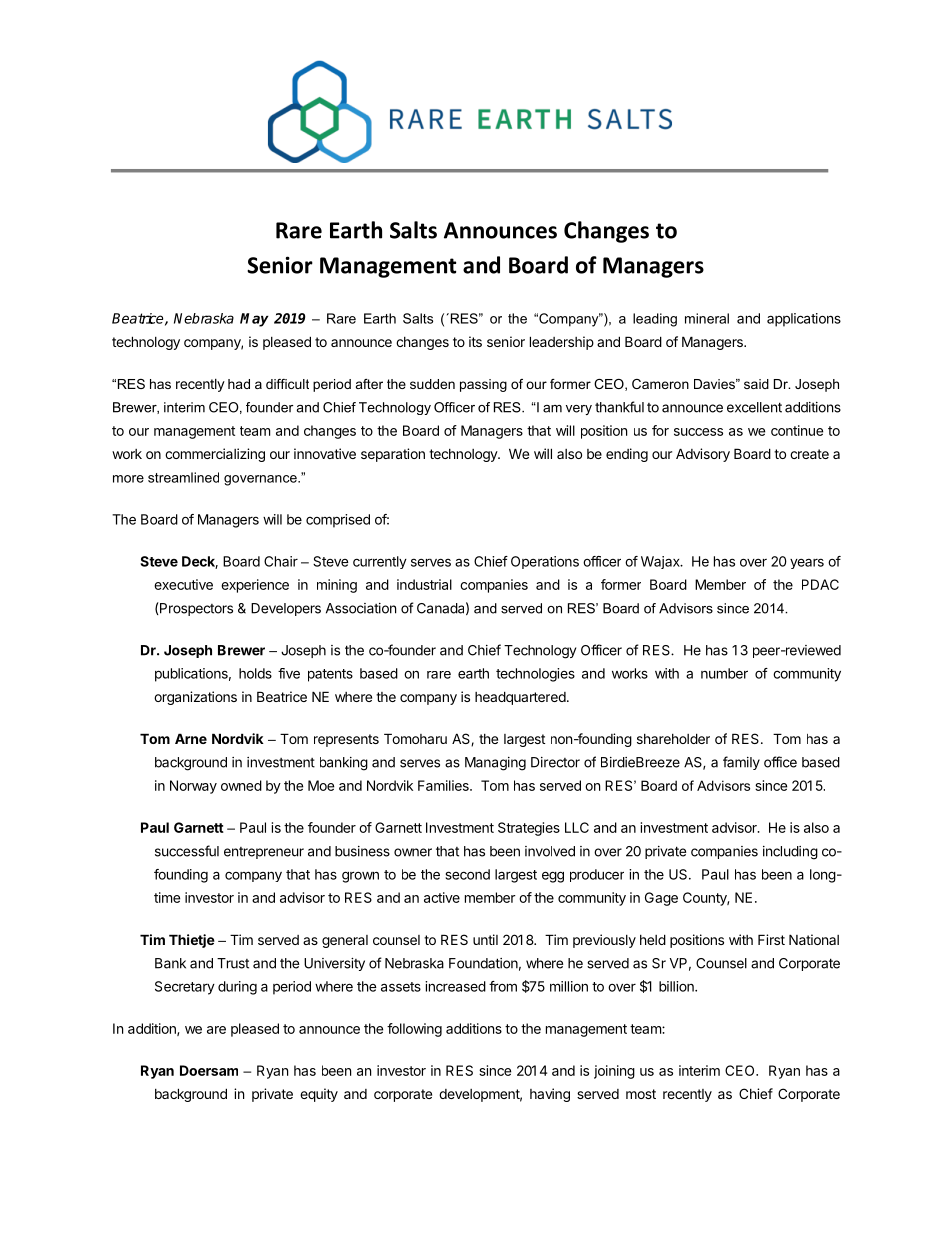 The width and height of the screenshot is (952, 1233). I want to click on second, so click(468, 874).
